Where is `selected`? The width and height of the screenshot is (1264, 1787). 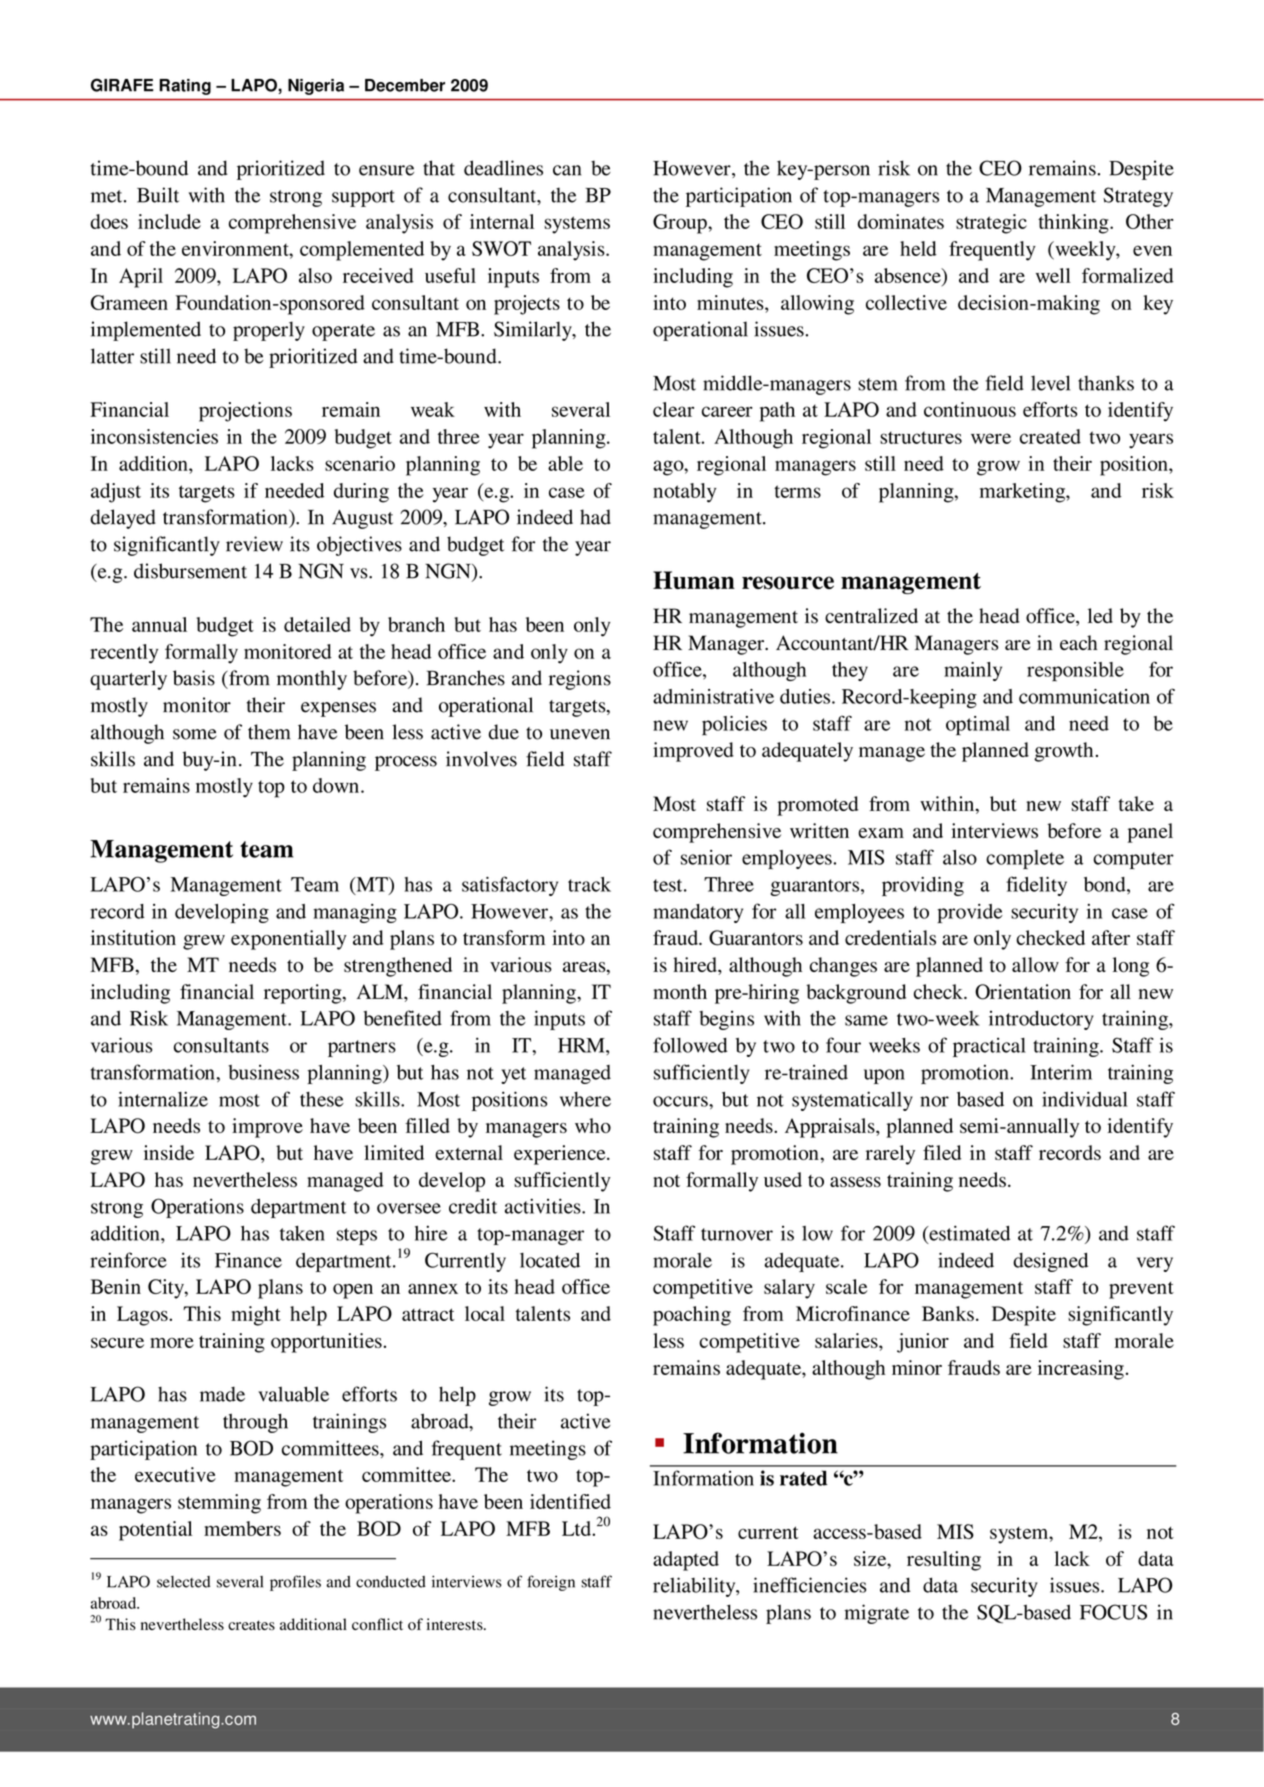 selected is located at coordinates (184, 1582).
